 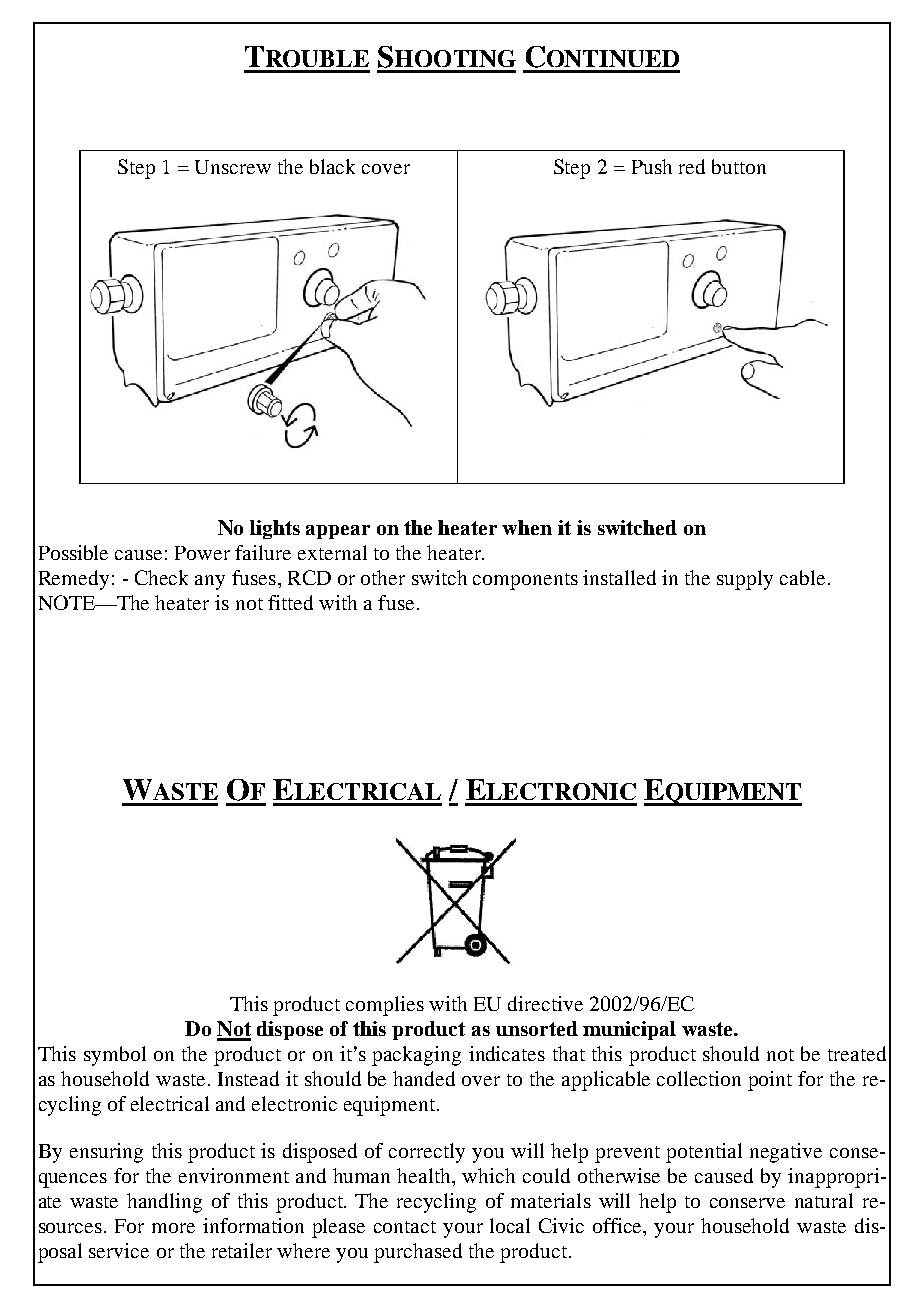 I want to click on directive, so click(x=545, y=1003).
